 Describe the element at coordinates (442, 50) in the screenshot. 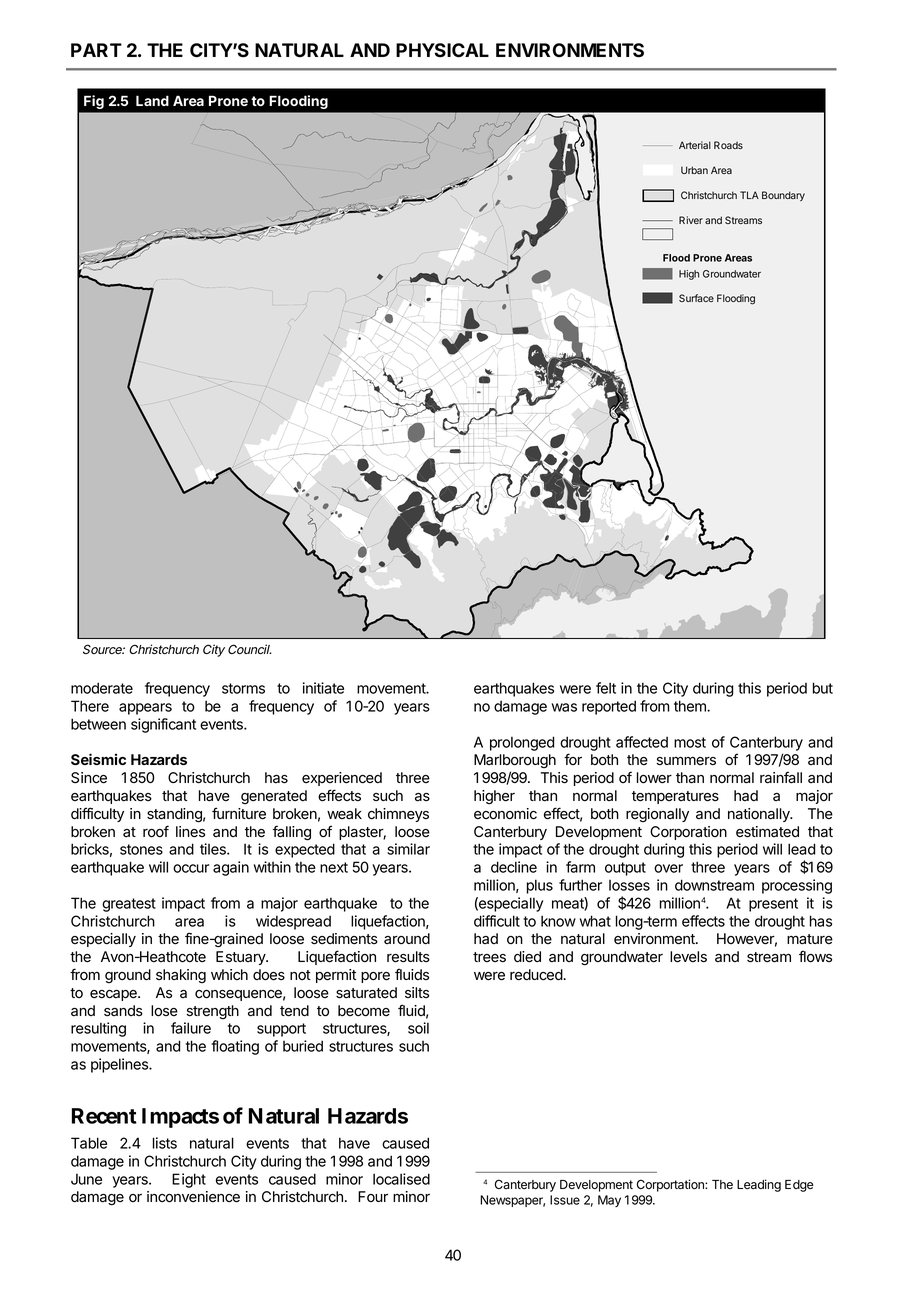

I see `PHYSICAL` at that location.
